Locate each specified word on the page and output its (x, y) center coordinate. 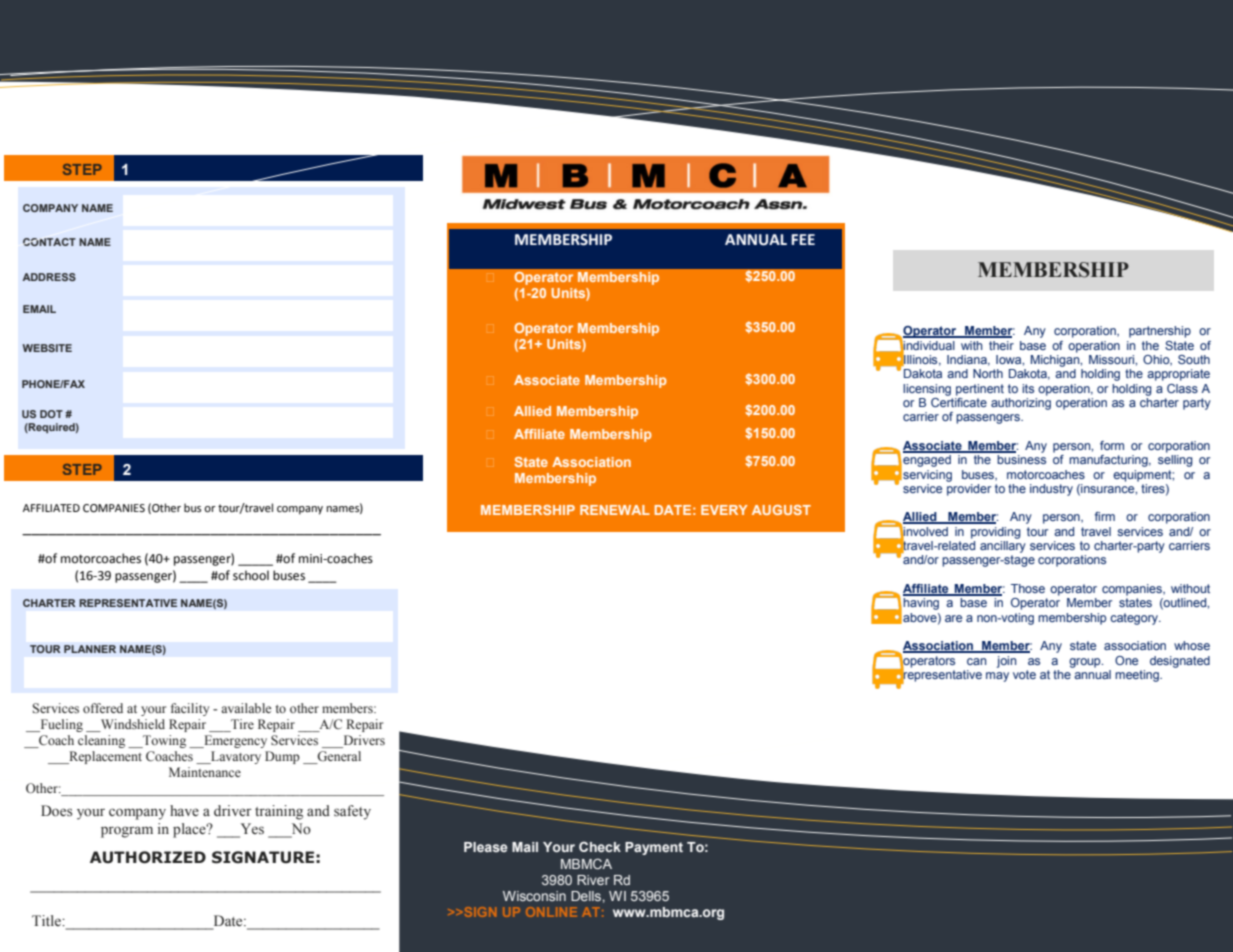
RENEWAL (615, 510)
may (997, 677)
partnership (1160, 332)
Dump (282, 757)
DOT (51, 414)
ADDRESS (49, 277)
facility (190, 709)
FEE (803, 239)
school (251, 575)
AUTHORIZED (148, 857)
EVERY (724, 510)
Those (1028, 588)
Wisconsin (534, 896)
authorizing (1021, 404)
